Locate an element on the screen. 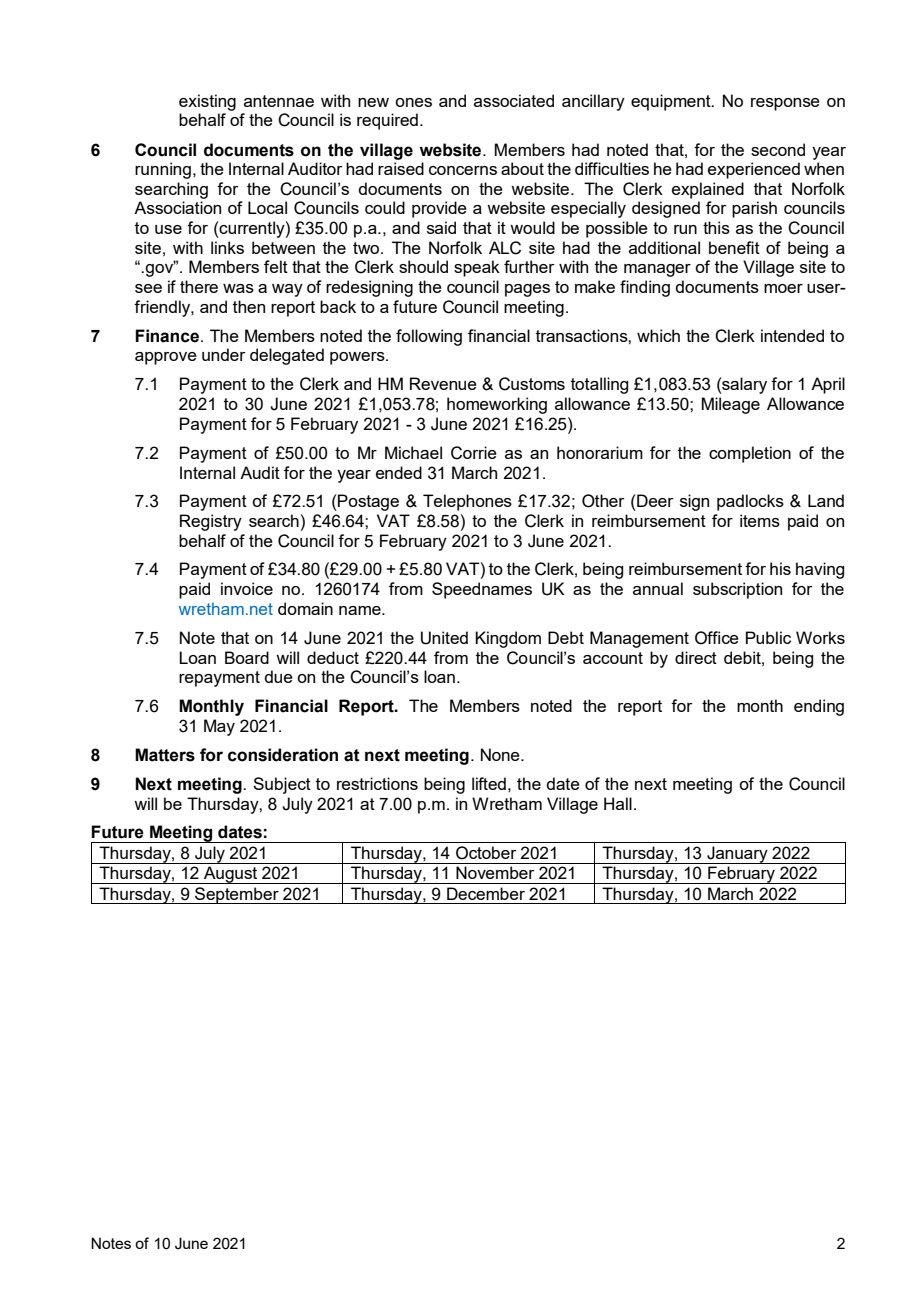 This screenshot has height=1308, width=924. response is located at coordinates (785, 104).
